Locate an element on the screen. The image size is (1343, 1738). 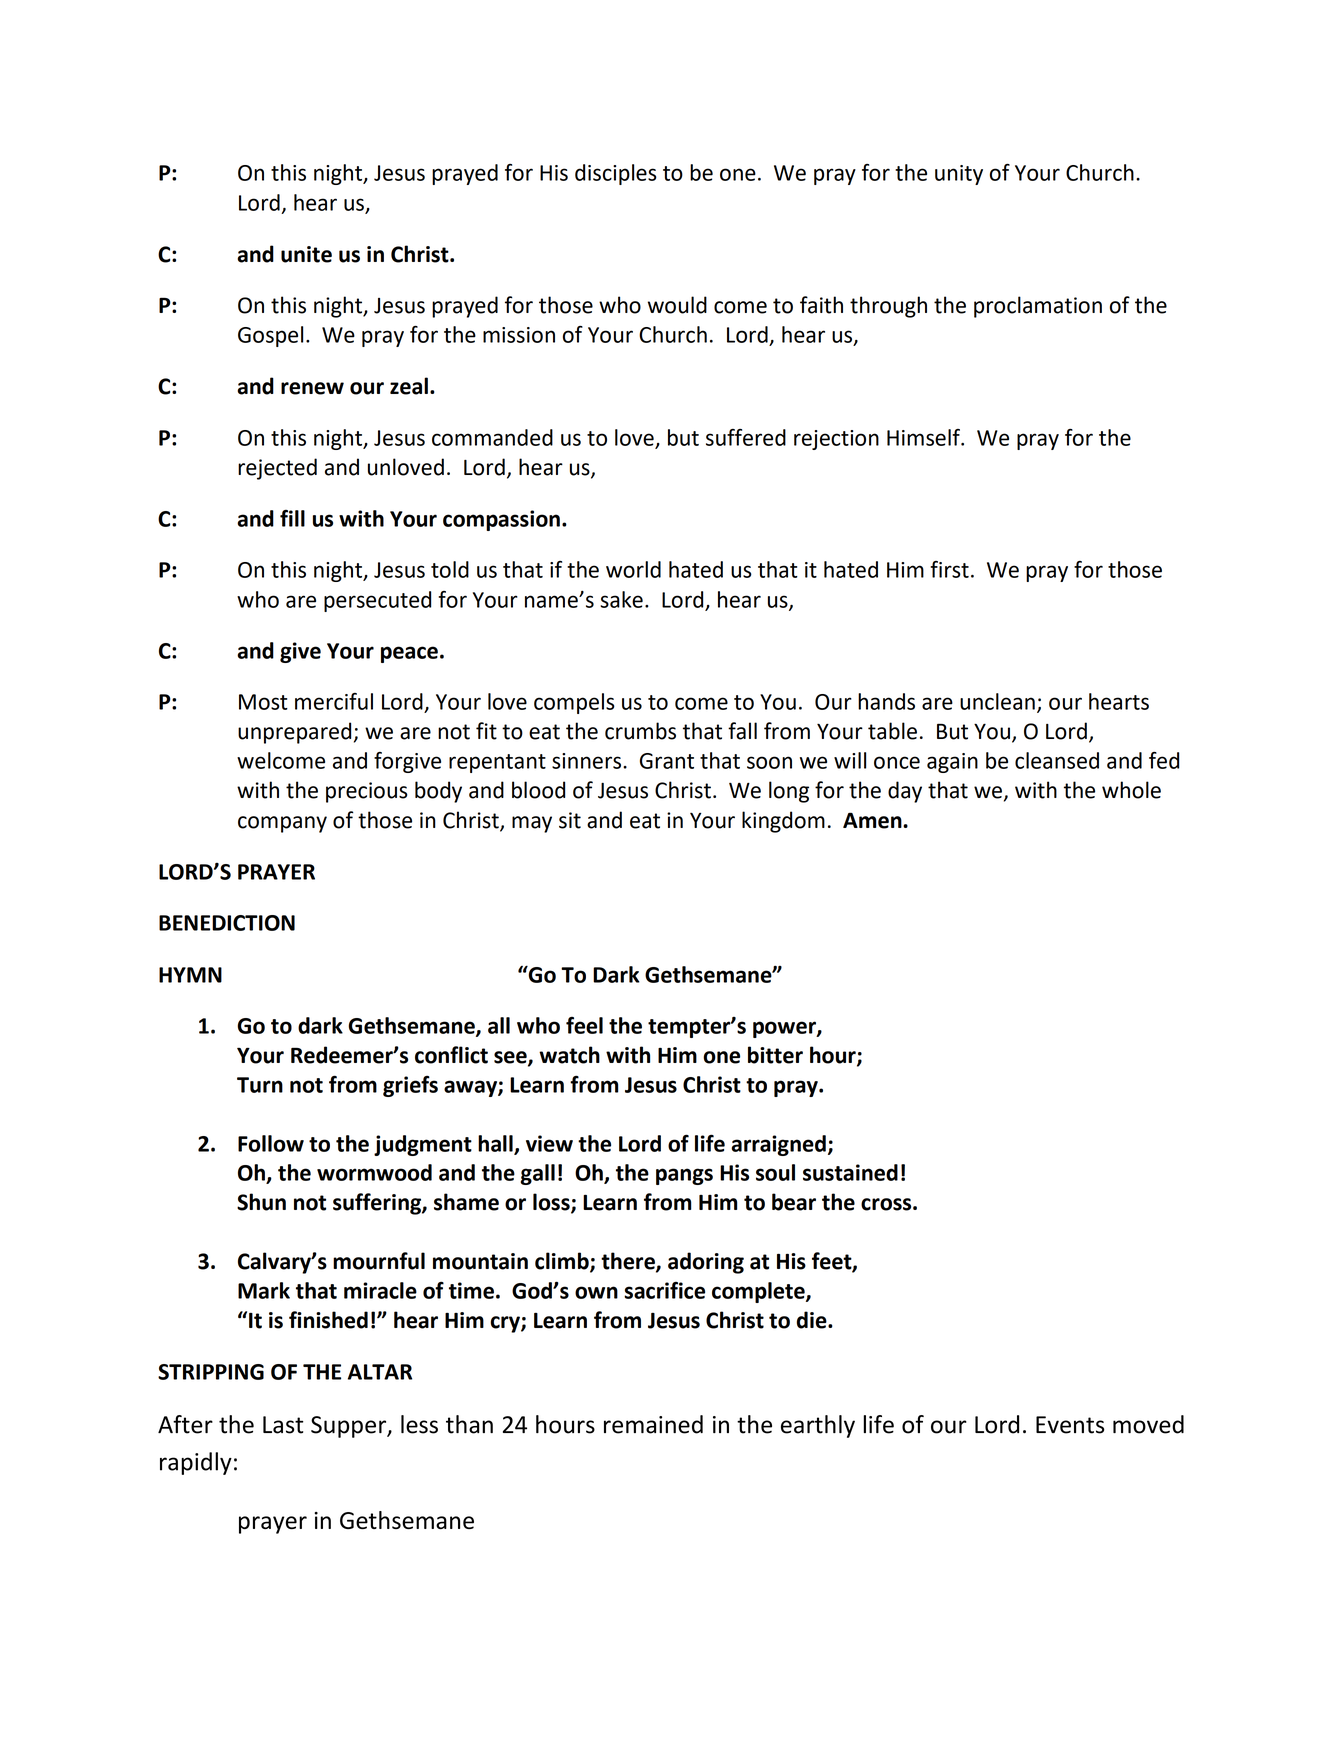
unite is located at coordinates (306, 254).
